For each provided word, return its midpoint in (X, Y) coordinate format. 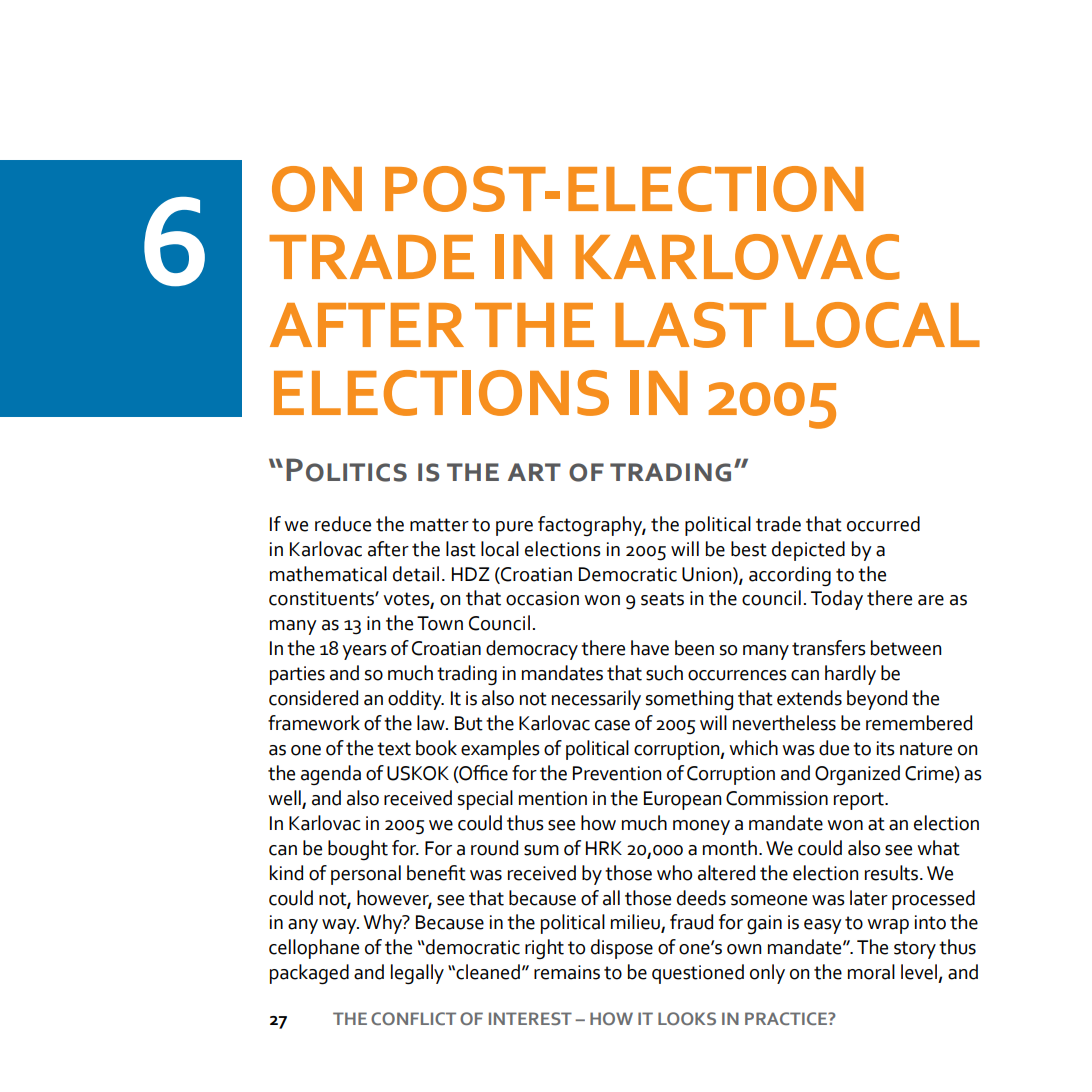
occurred (883, 524)
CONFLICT (413, 1018)
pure (514, 528)
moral (871, 972)
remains (567, 972)
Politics (346, 470)
